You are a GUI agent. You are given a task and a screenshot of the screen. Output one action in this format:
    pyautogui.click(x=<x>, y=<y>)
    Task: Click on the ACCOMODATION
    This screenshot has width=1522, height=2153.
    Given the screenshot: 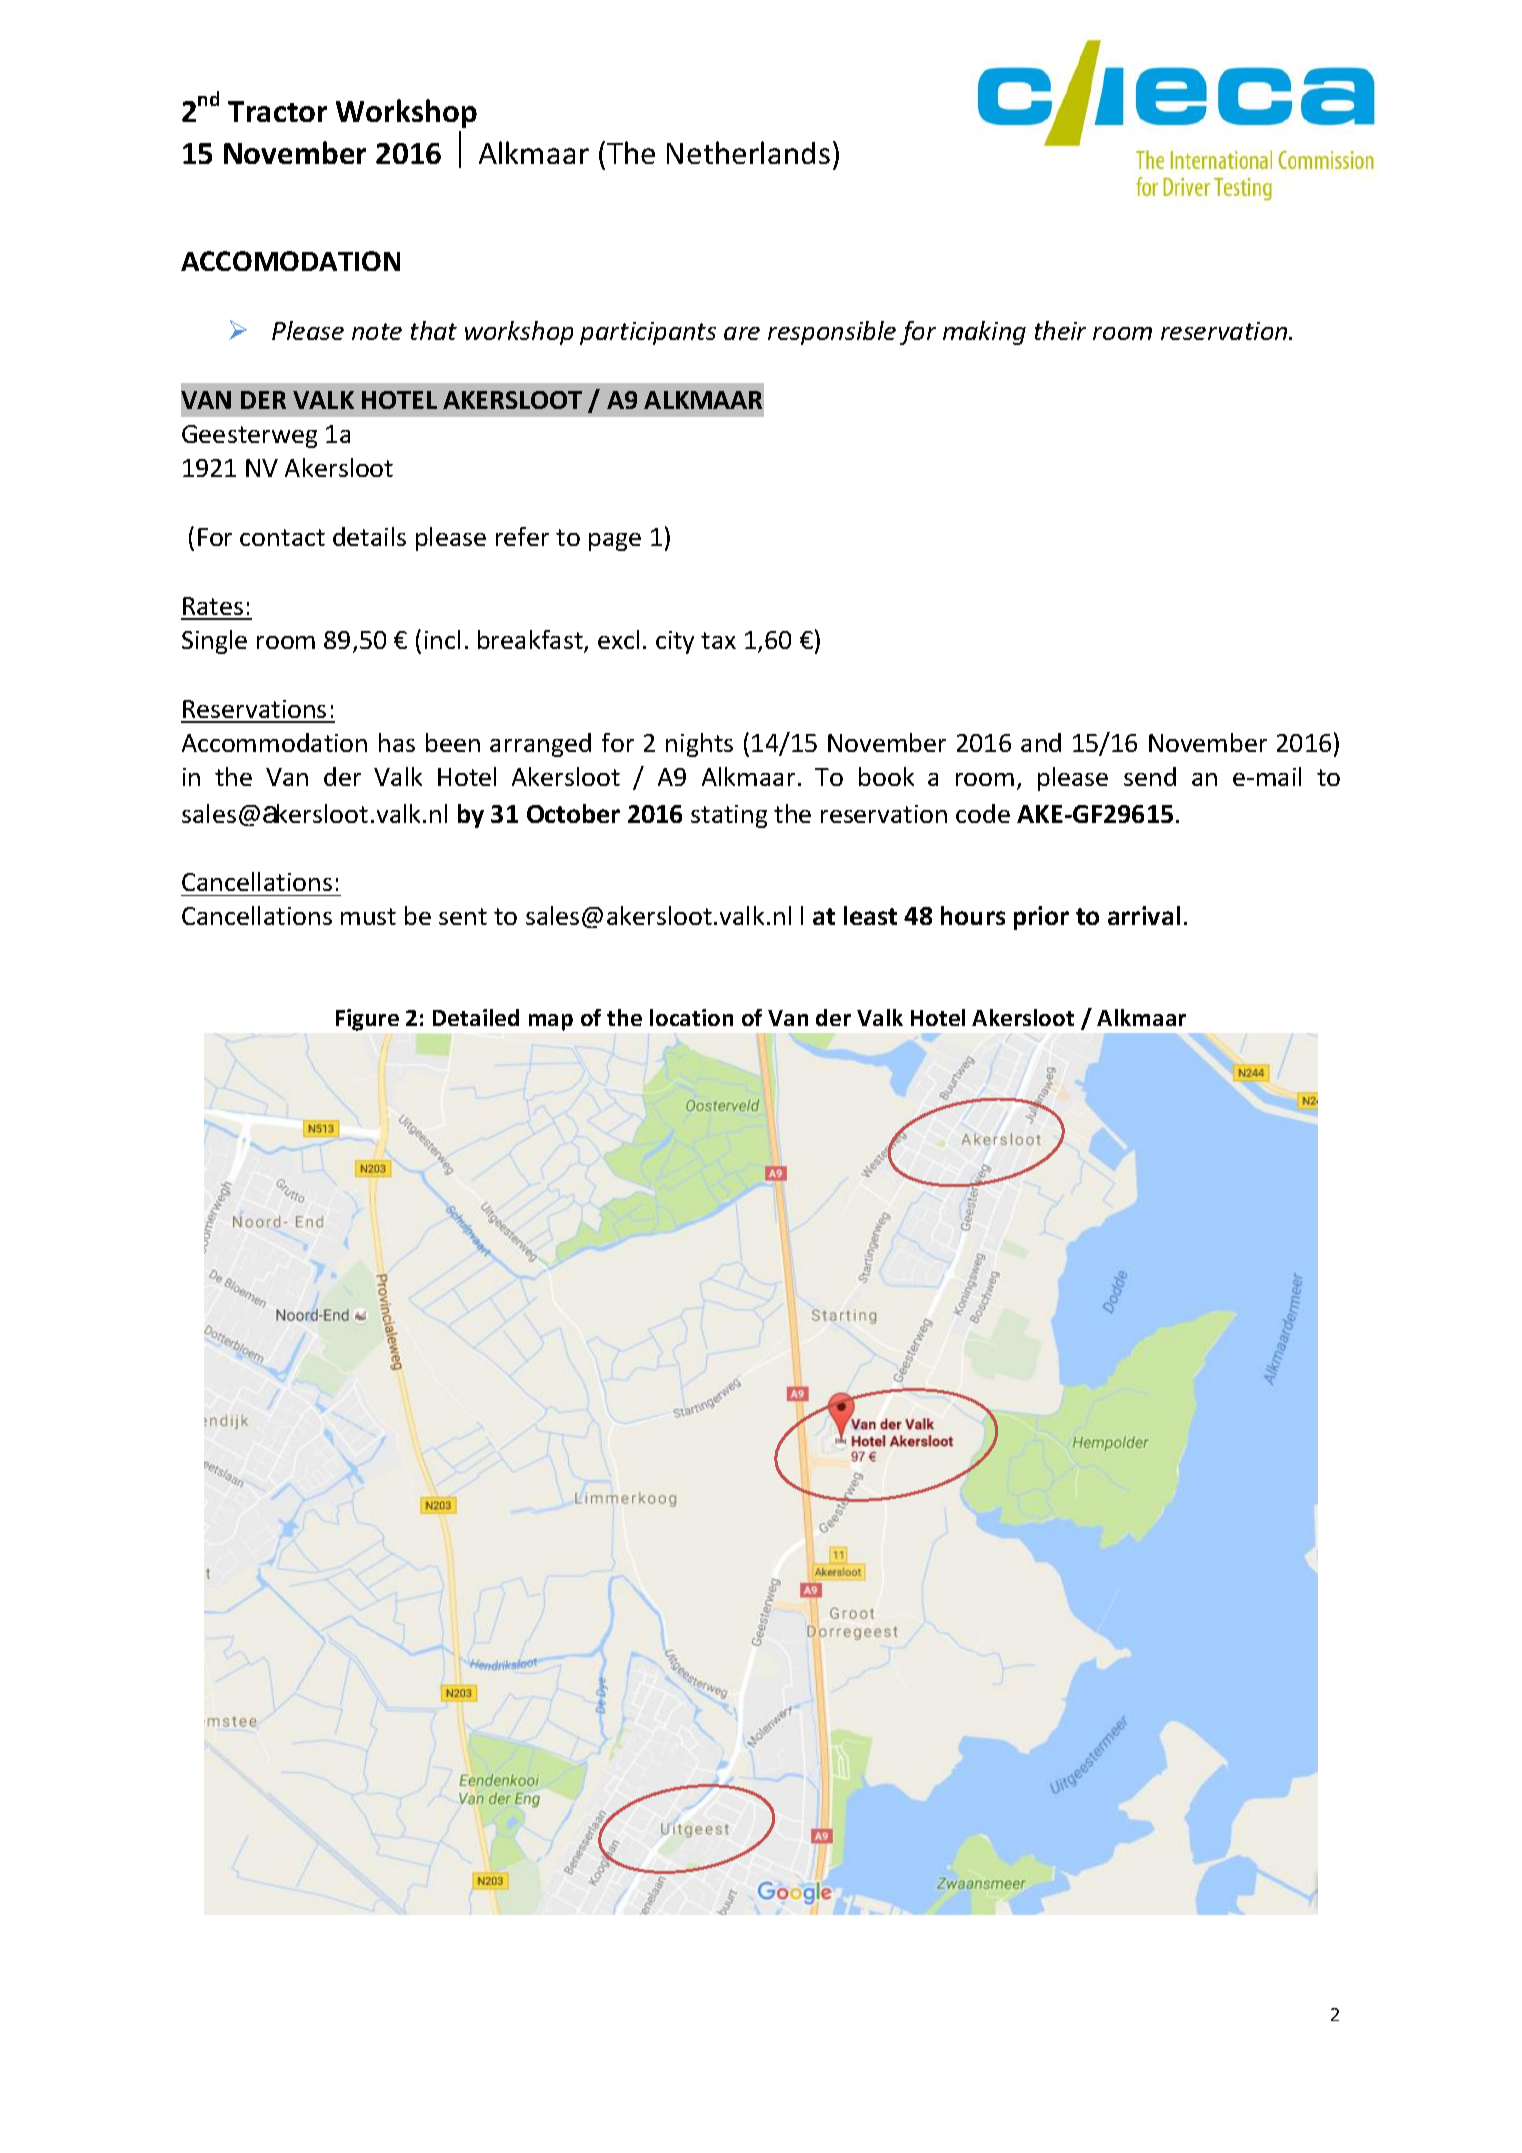 What is the action you would take?
    pyautogui.click(x=290, y=261)
